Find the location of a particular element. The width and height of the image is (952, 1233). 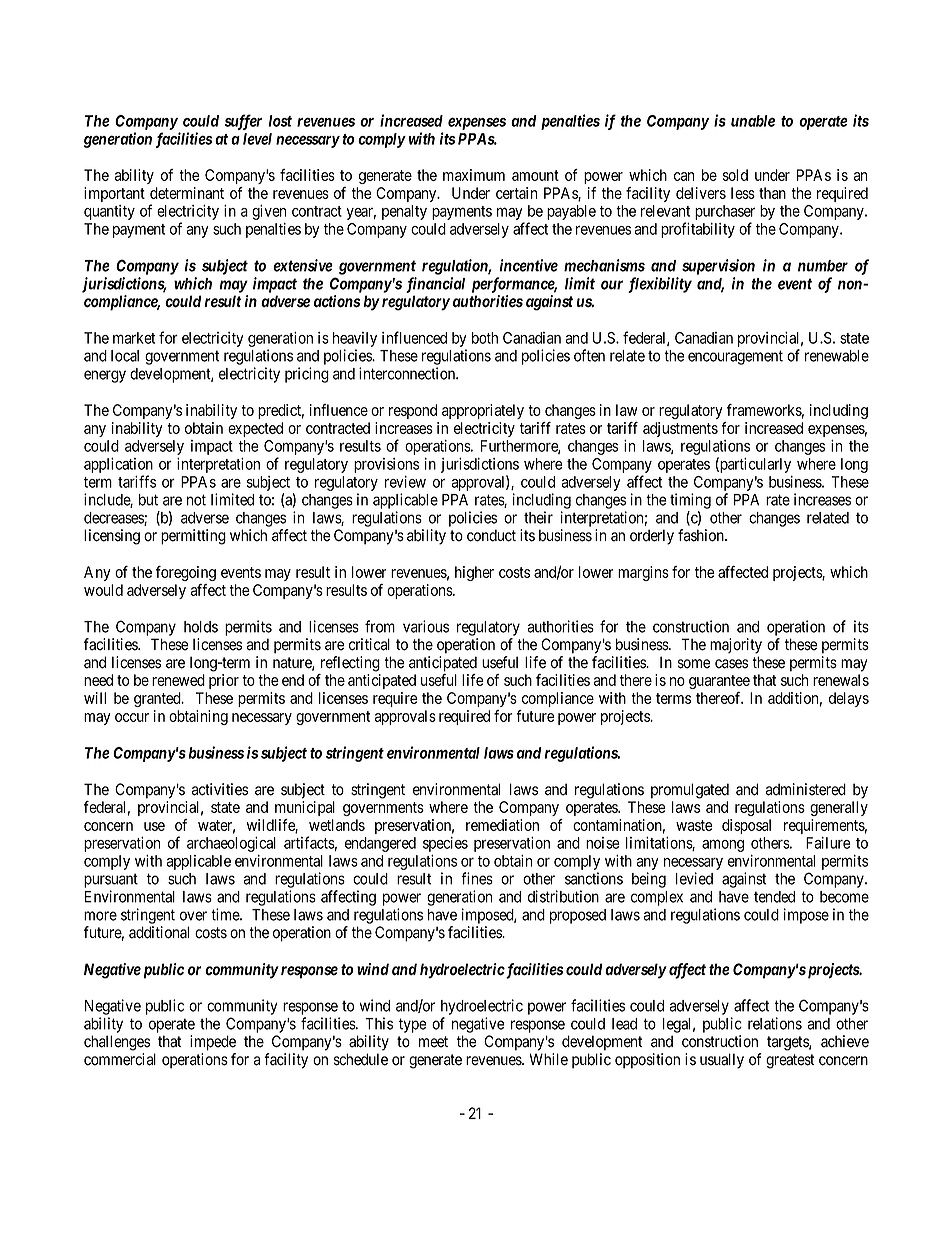

meet is located at coordinates (433, 1042).
